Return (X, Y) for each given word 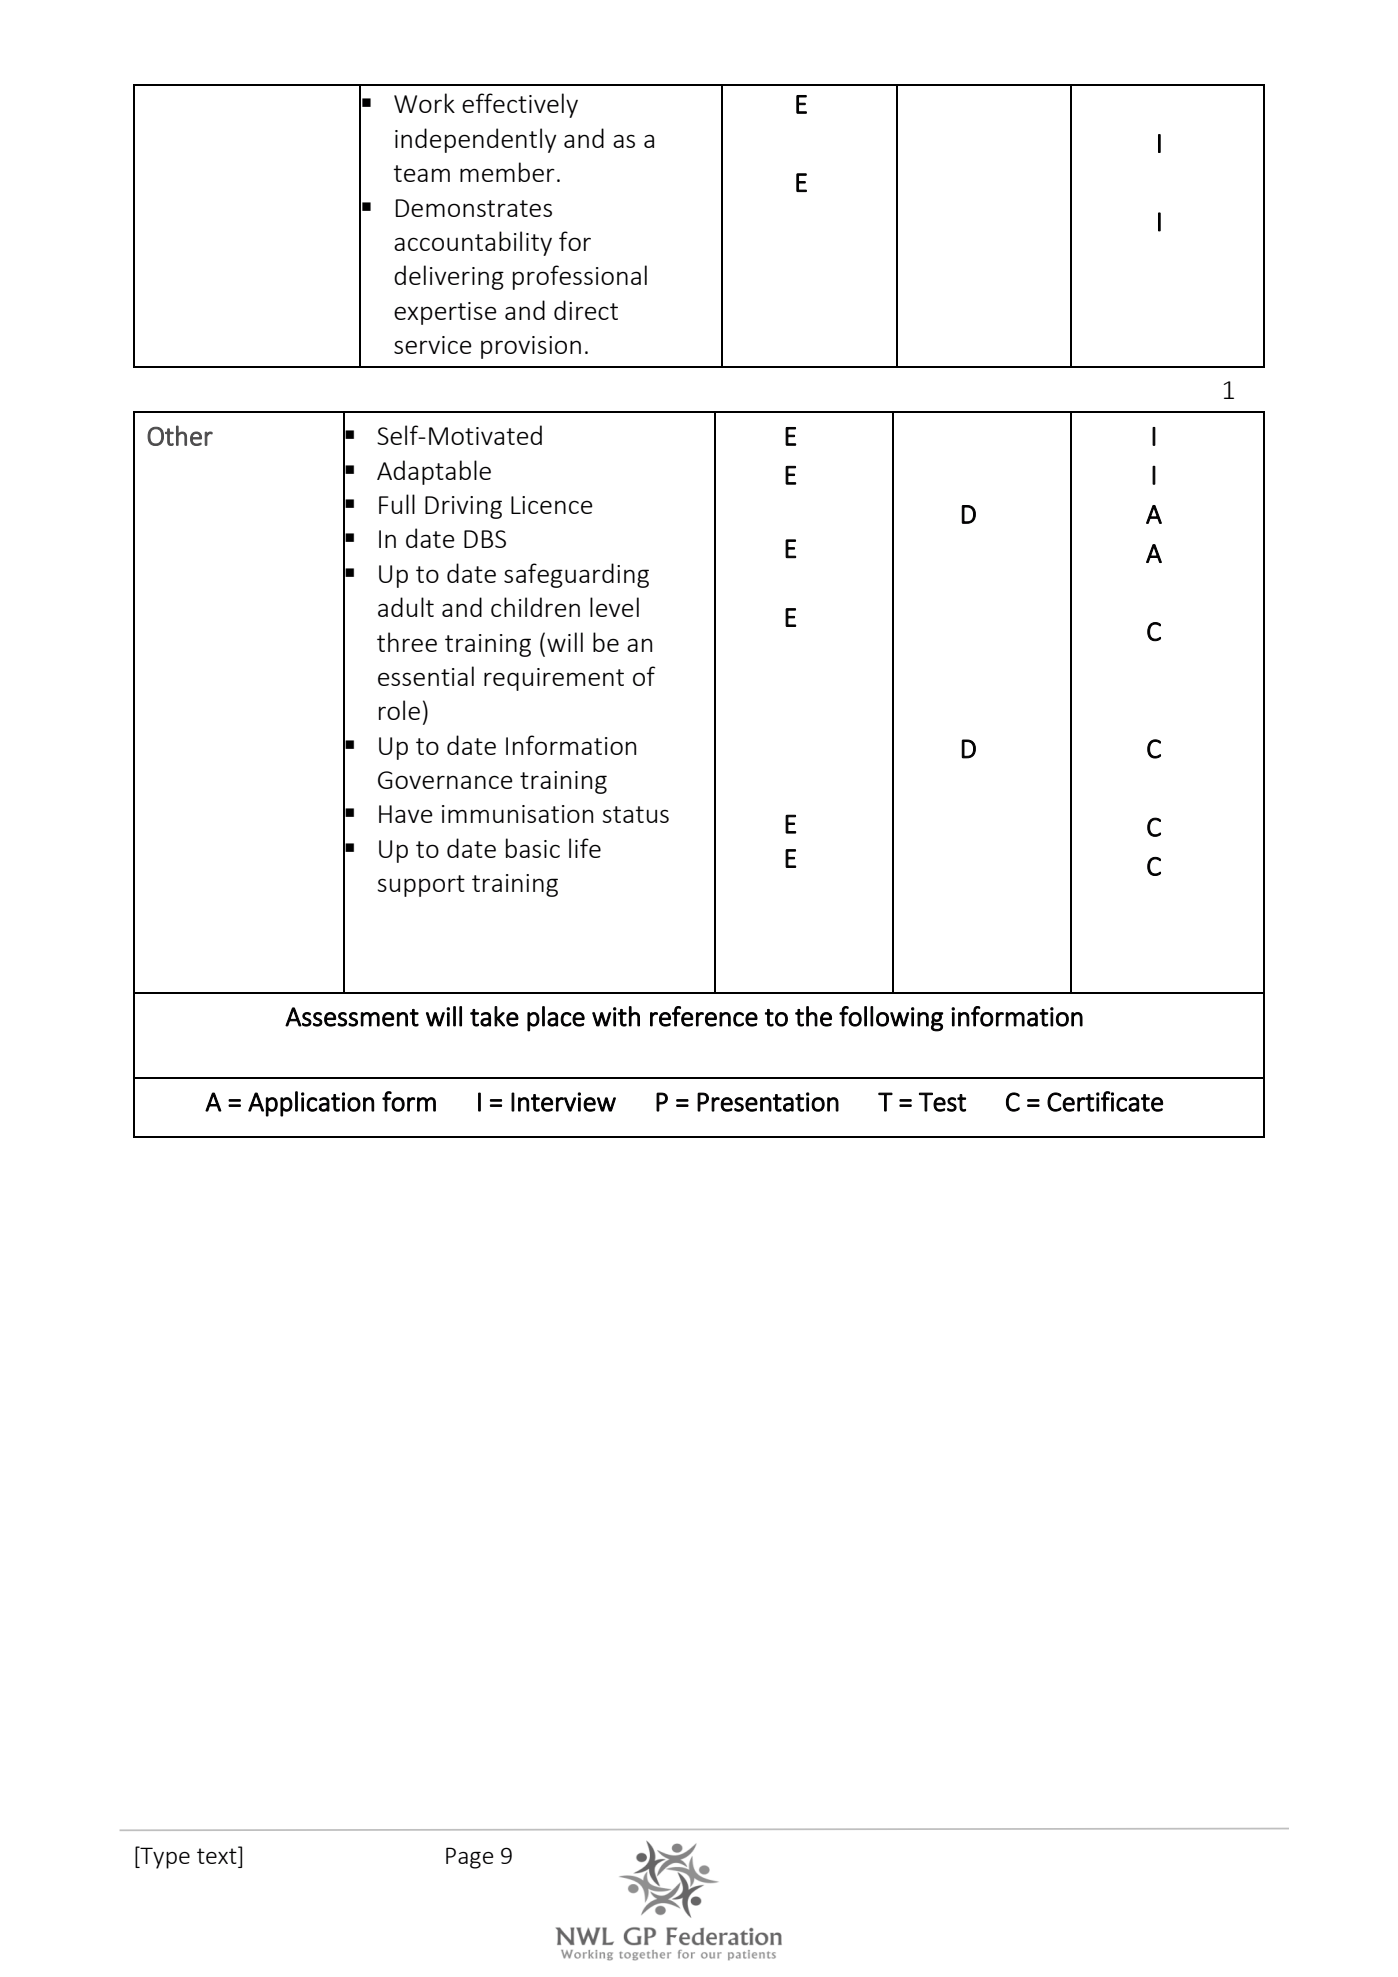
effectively (520, 105)
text (218, 1855)
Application (311, 1104)
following (891, 1019)
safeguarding (576, 575)
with (616, 1016)
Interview (563, 1102)
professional (580, 277)
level (614, 607)
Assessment (352, 1017)
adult (406, 607)
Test (942, 1102)
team (421, 173)
